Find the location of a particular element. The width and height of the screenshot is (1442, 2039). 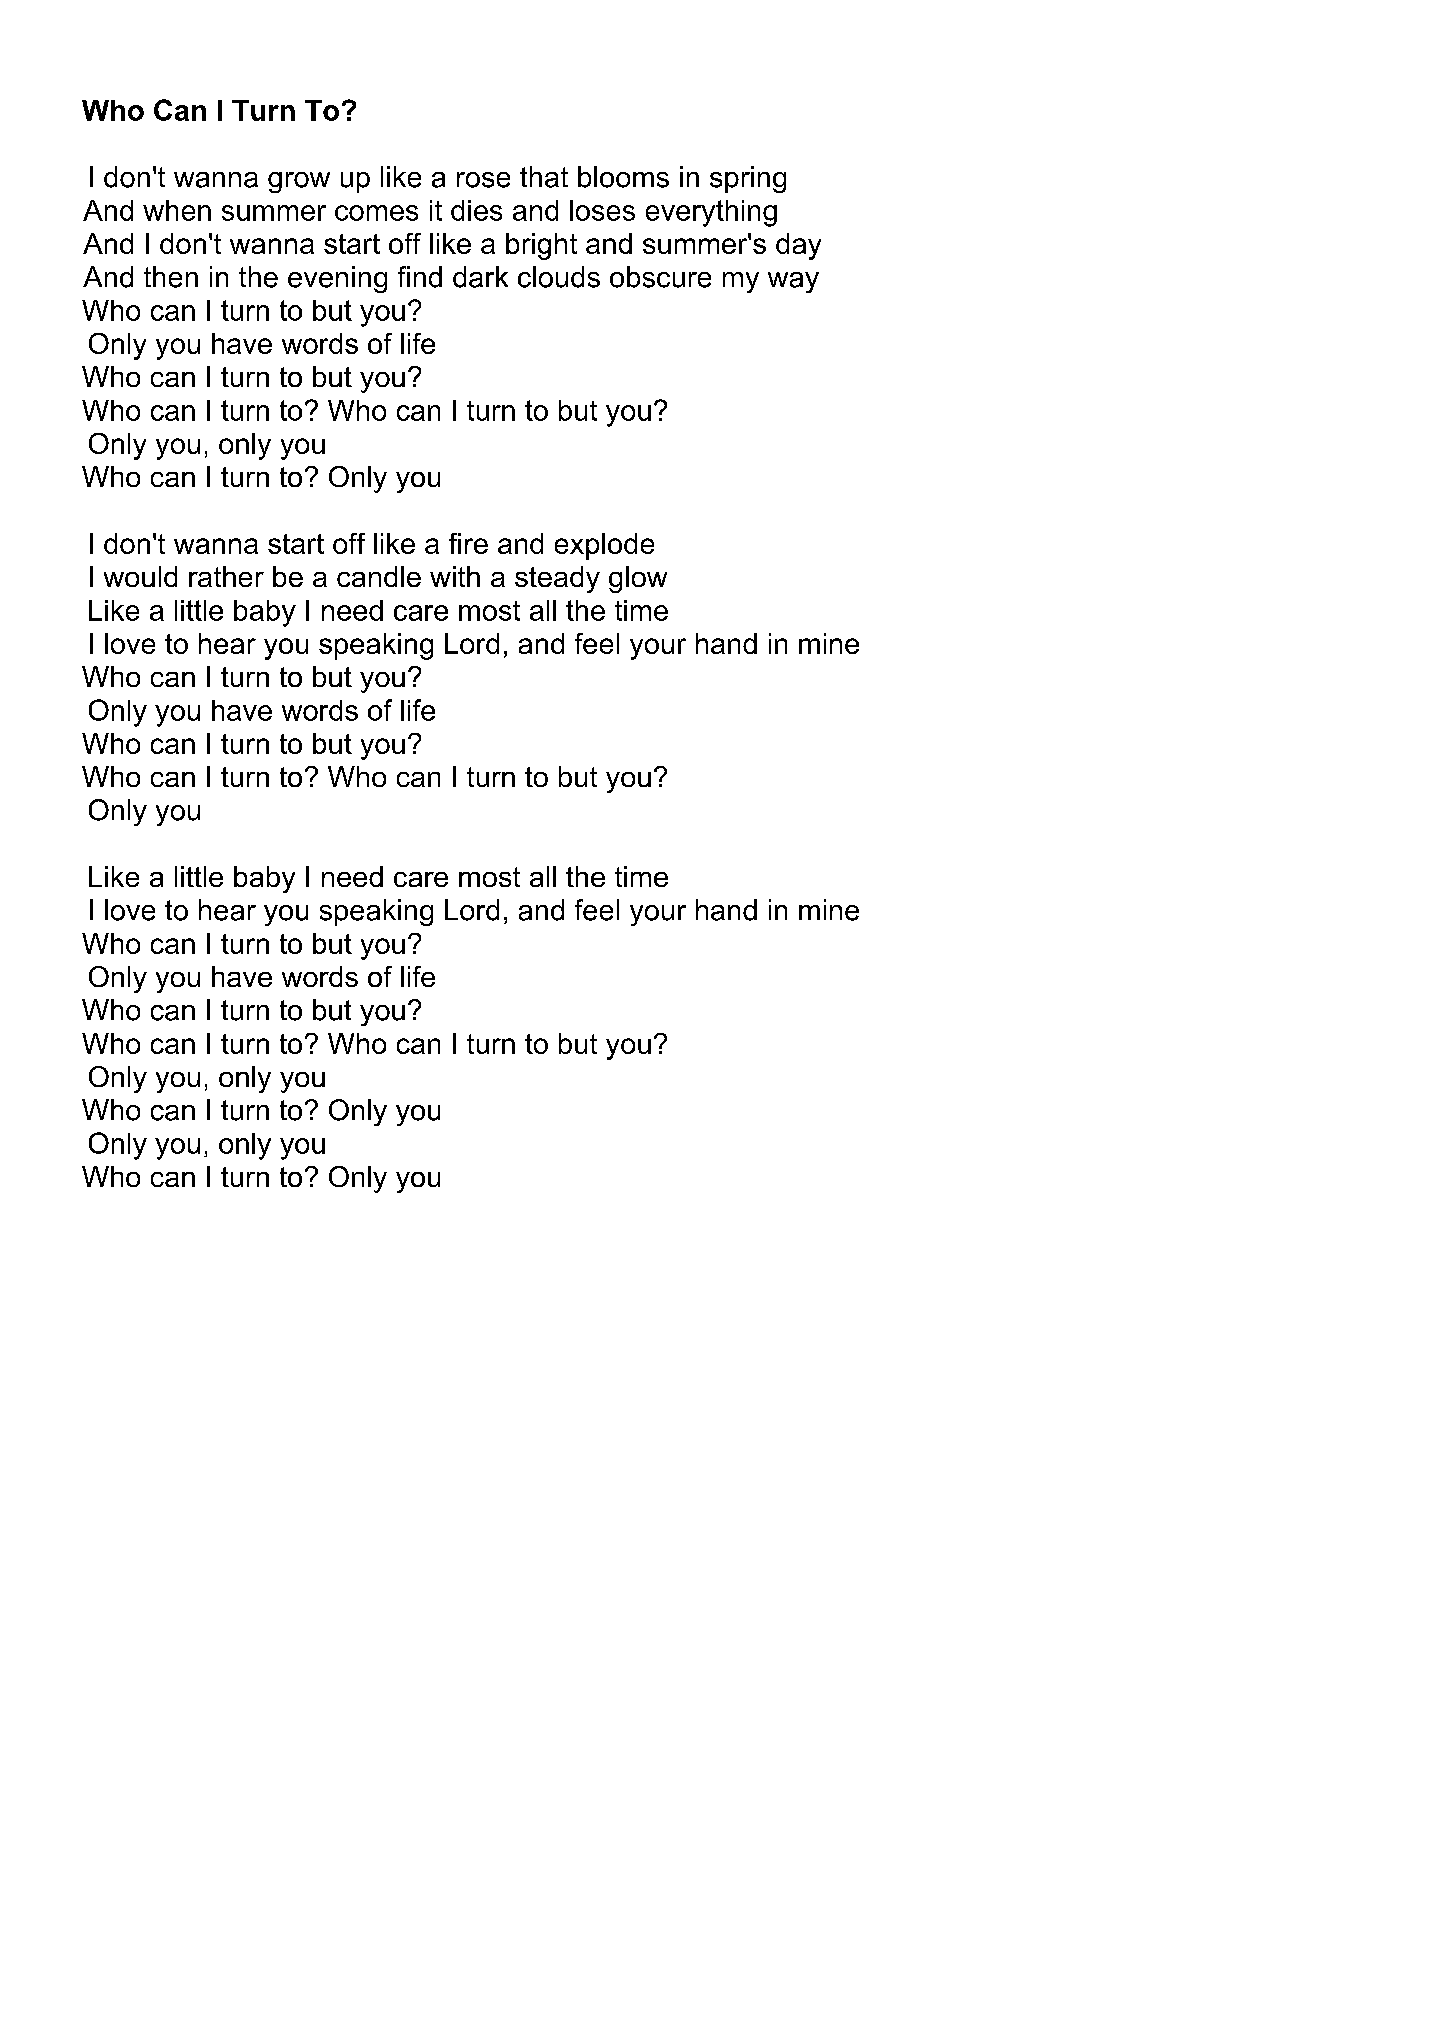

rather is located at coordinates (226, 576).
